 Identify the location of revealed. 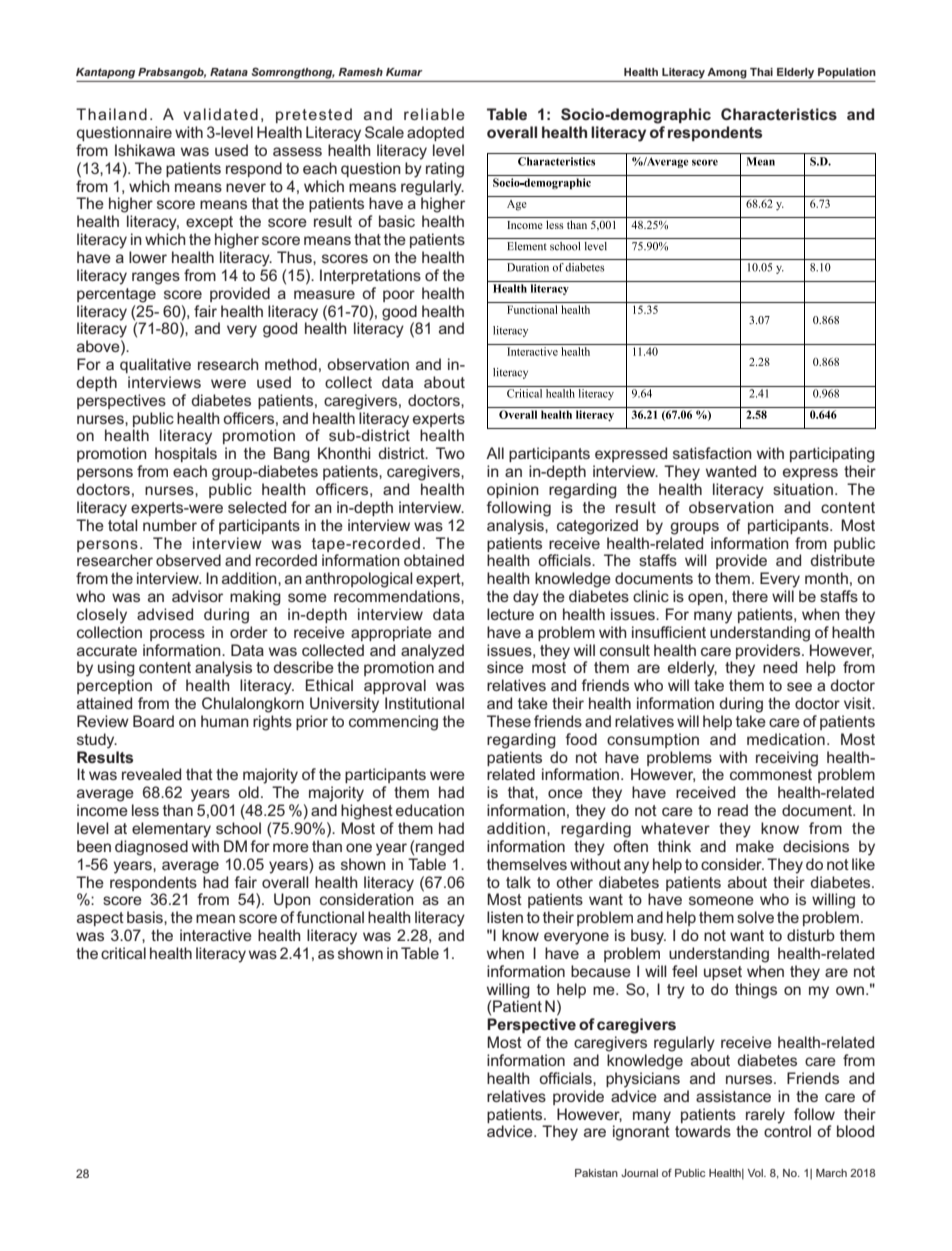
(151, 774).
